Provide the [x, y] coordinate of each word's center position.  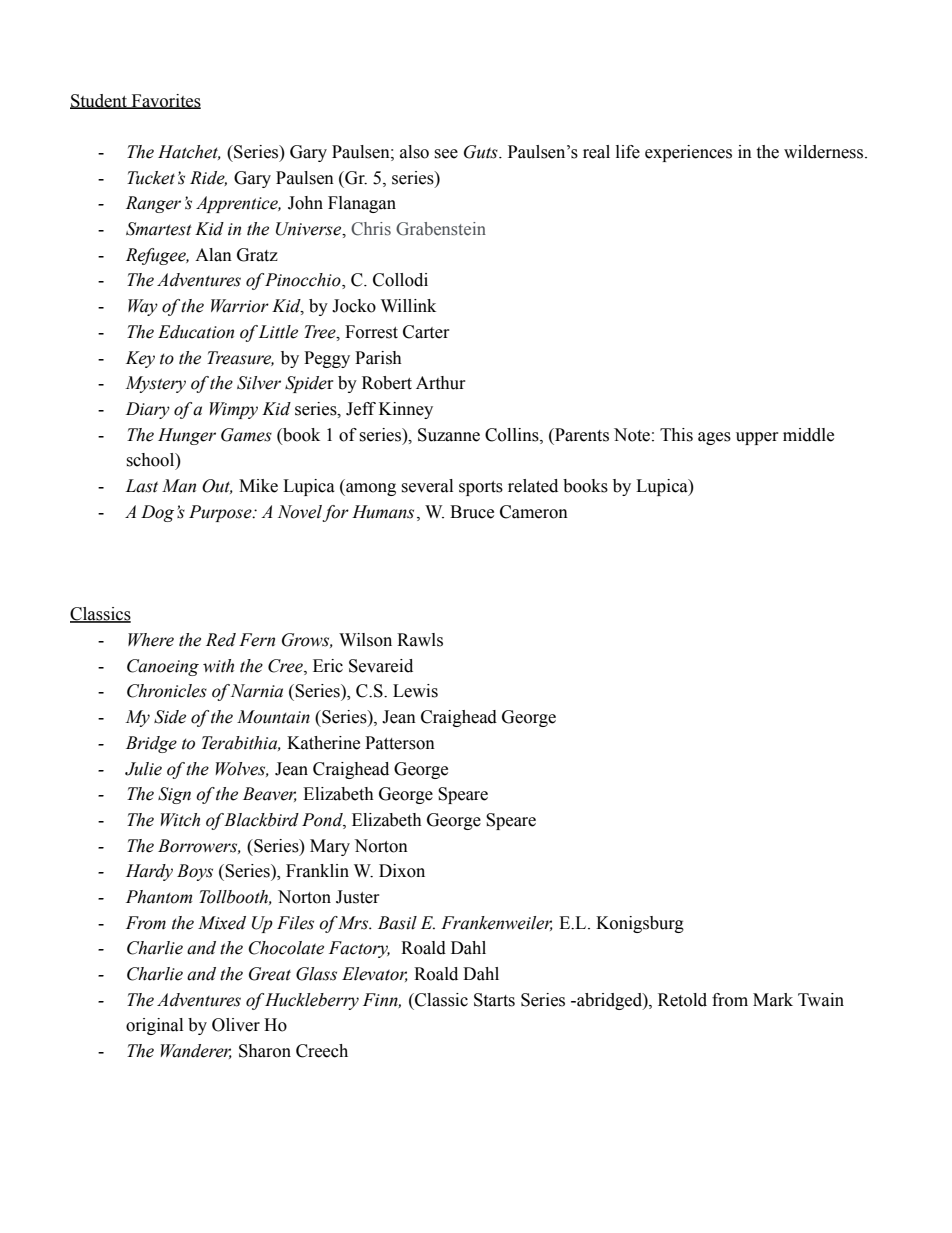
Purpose [221, 513]
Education [196, 332]
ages [714, 438]
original [154, 1026]
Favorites [165, 101]
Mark [773, 1000]
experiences [688, 153]
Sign [174, 795]
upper [757, 438]
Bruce [472, 512]
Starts [494, 1000]
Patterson [400, 743]
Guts [482, 152]
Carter [426, 332]
